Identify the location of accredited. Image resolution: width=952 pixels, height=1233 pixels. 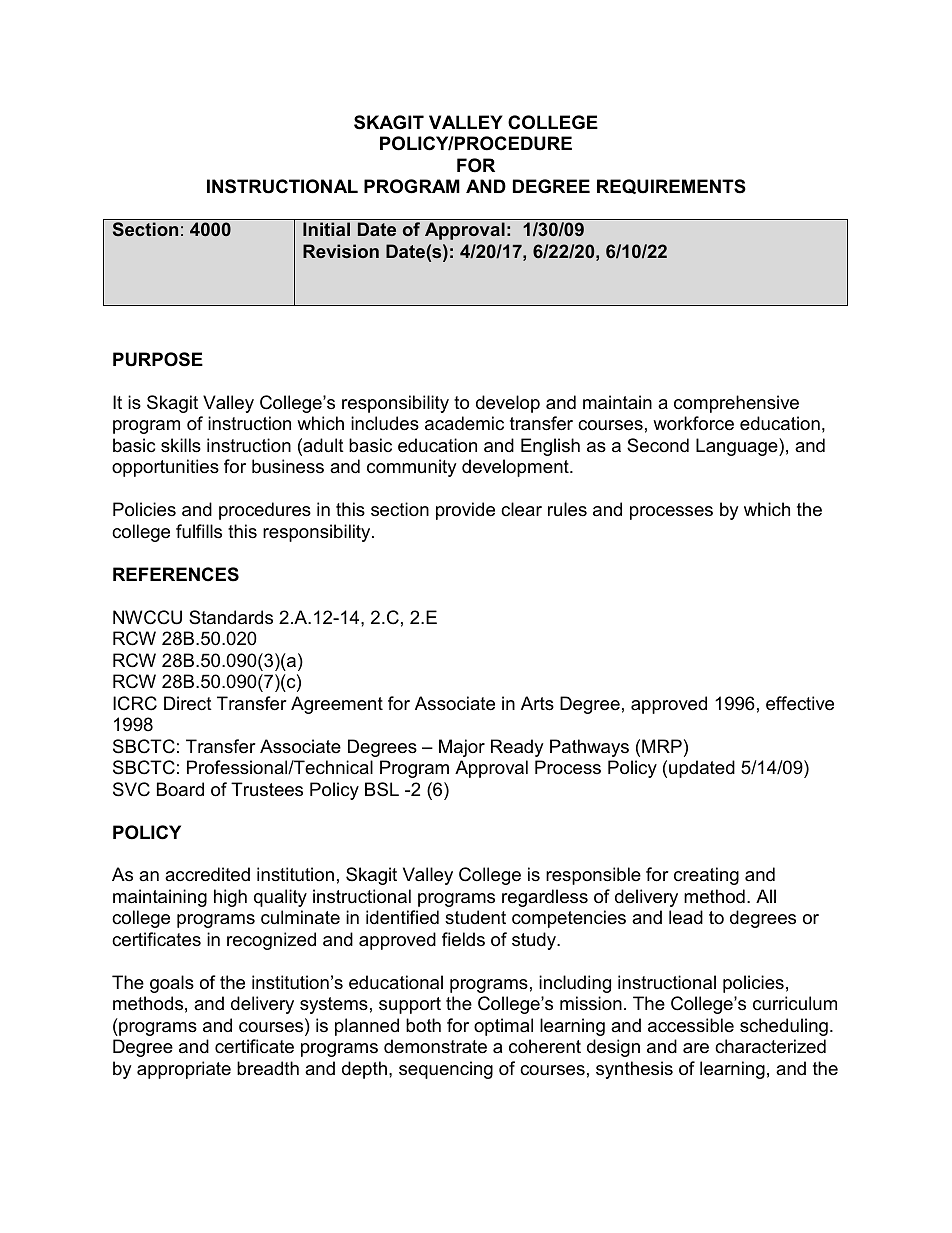
(207, 874).
